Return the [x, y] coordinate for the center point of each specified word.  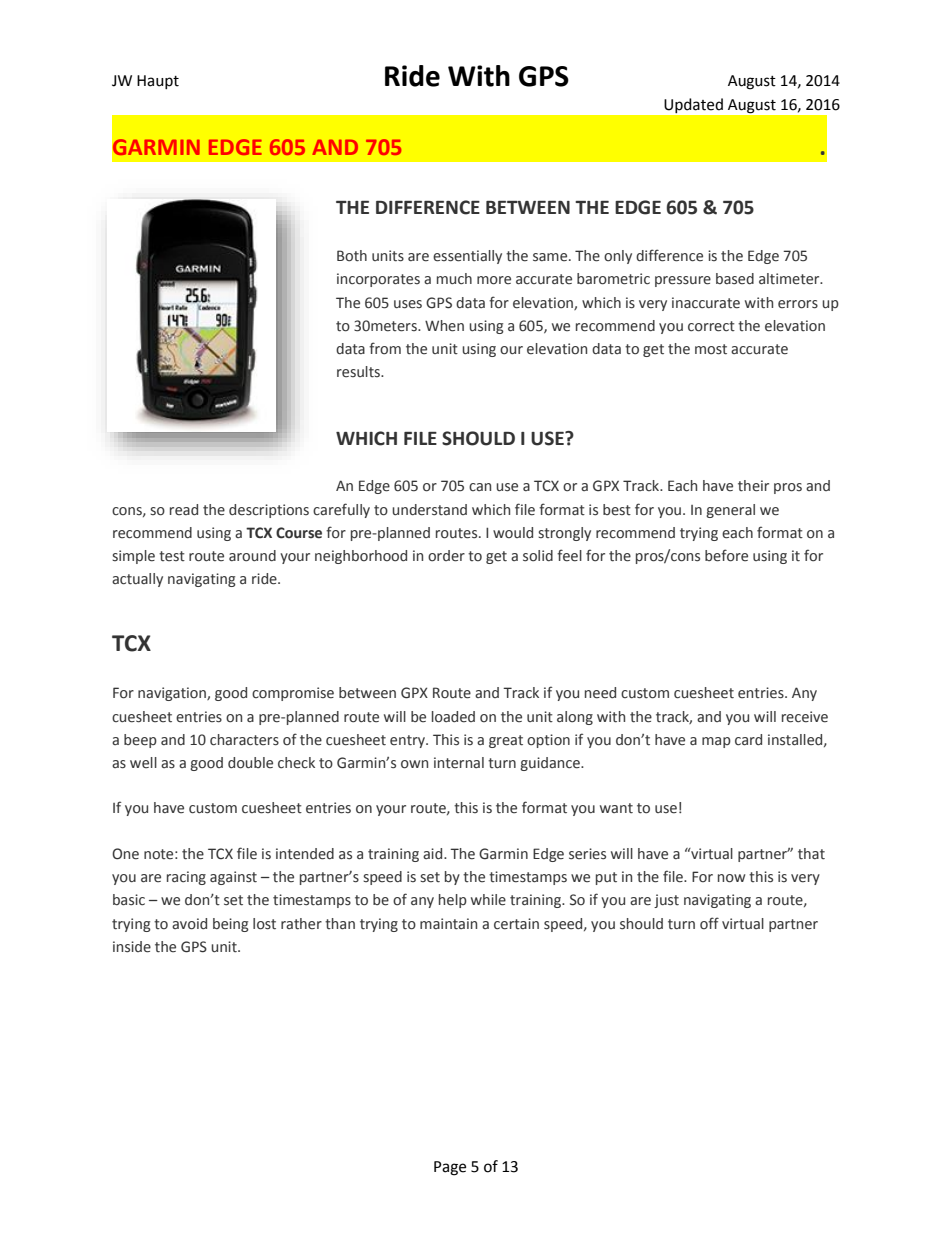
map [716, 742]
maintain [448, 924]
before [726, 555]
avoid [189, 924]
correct [711, 326]
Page [450, 1168]
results [359, 372]
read [184, 510]
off [709, 923]
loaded [453, 717]
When [444, 326]
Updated [694, 105]
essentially [467, 257]
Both [352, 256]
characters [244, 740]
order [446, 556]
